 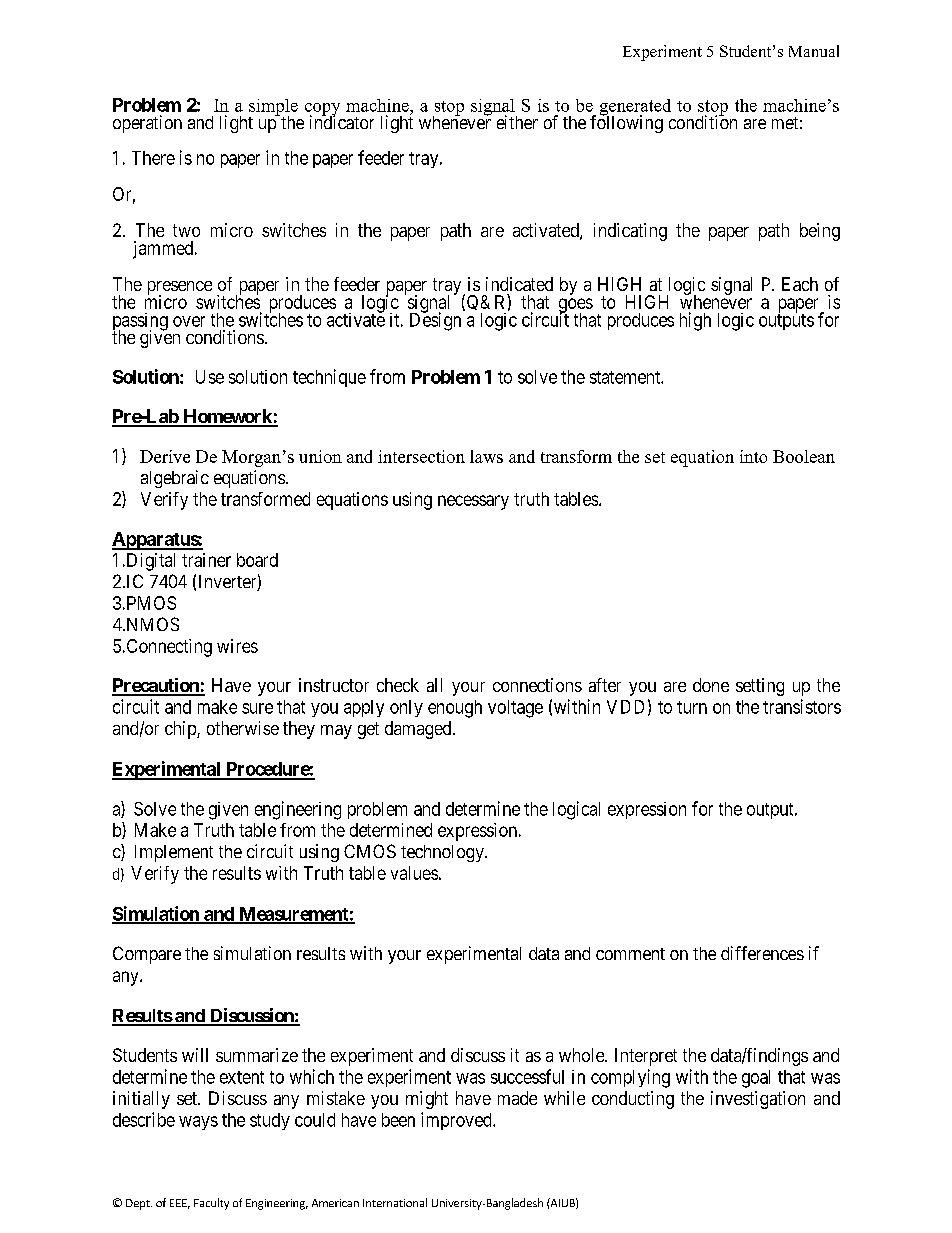 What do you see at coordinates (237, 646) in the screenshot?
I see `wires` at bounding box center [237, 646].
